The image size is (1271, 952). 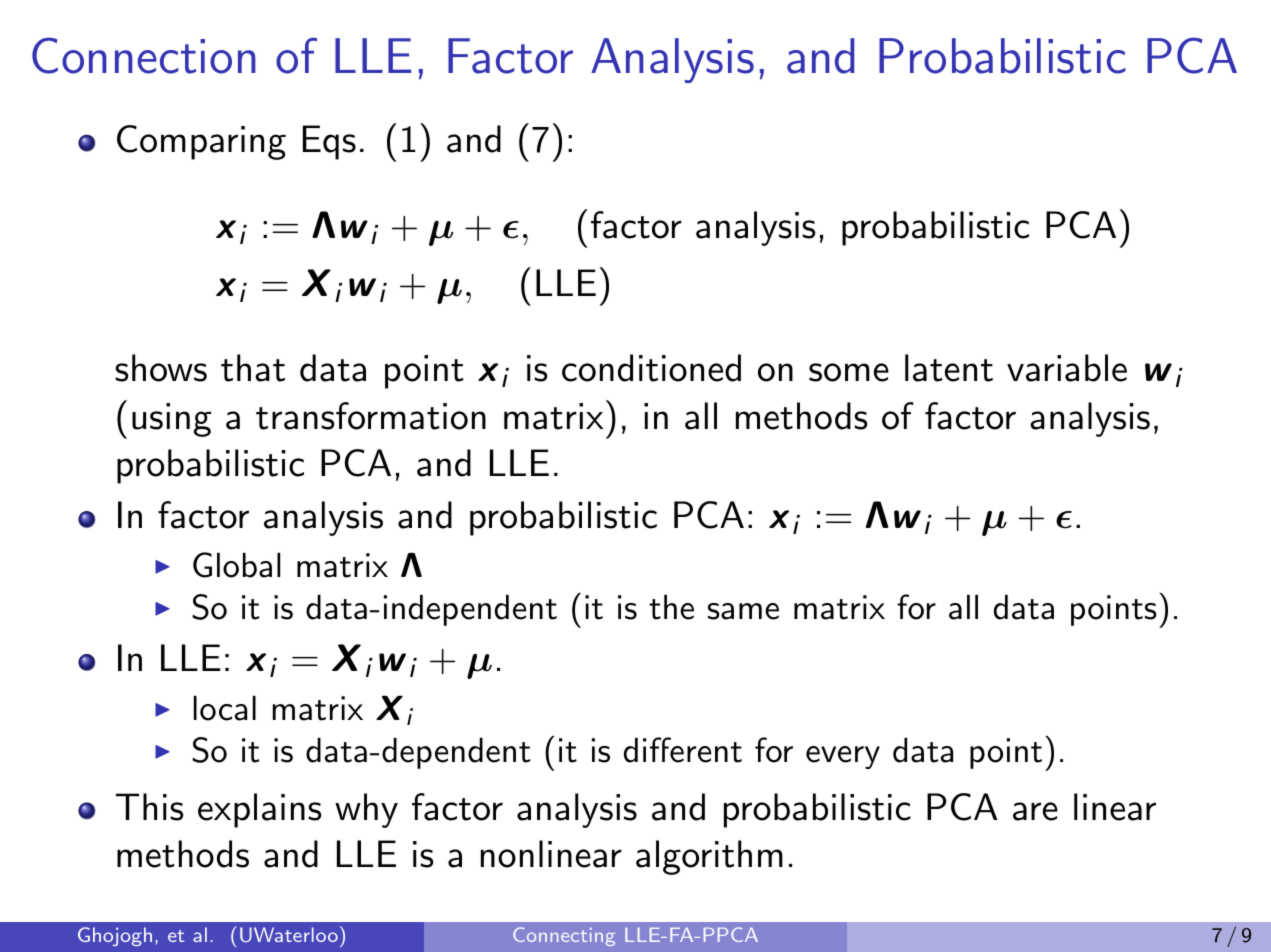 What do you see at coordinates (671, 607) in the image?
I see `the` at bounding box center [671, 607].
